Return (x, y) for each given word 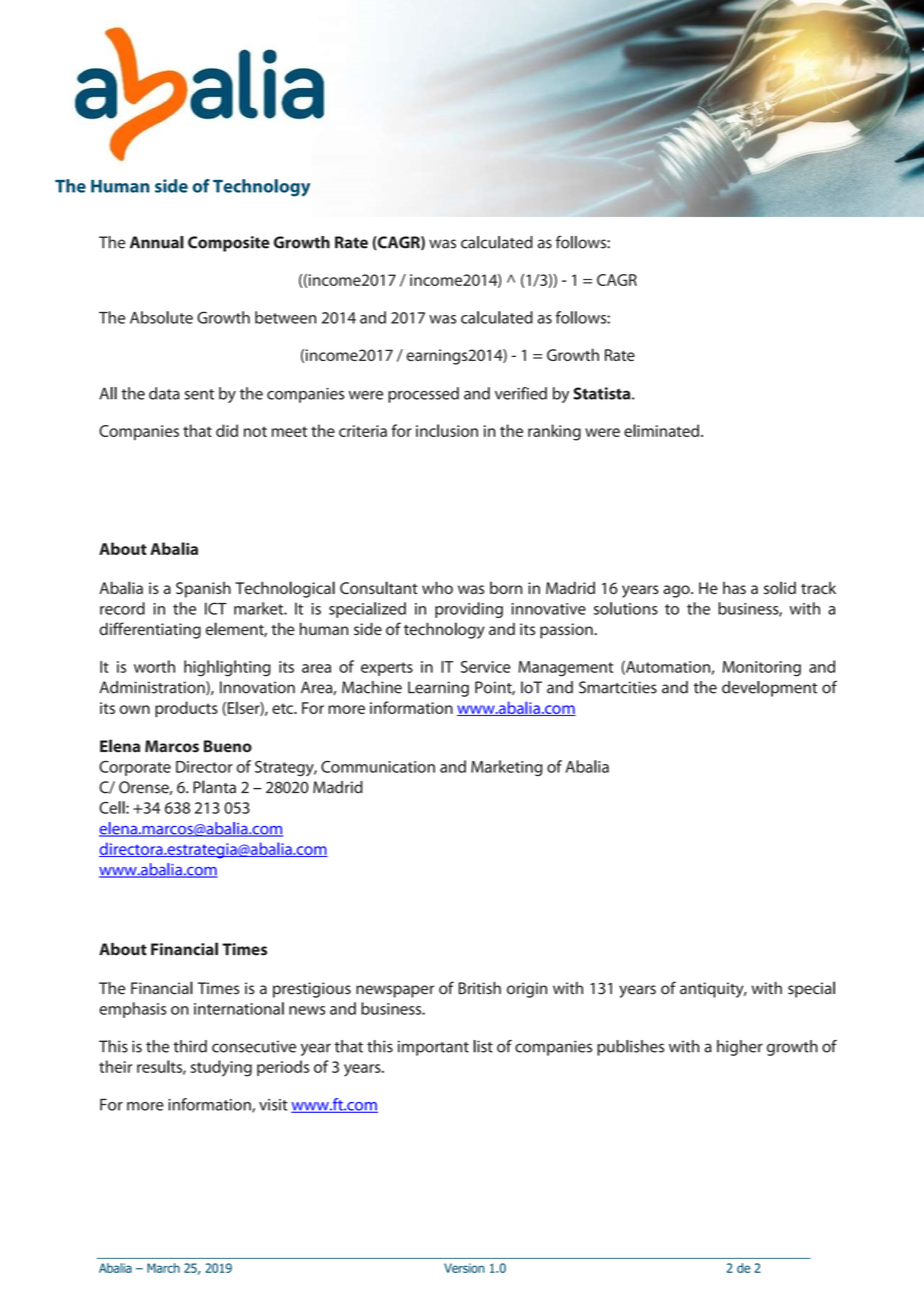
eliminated (661, 430)
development (769, 689)
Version (464, 1268)
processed (423, 395)
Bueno (228, 746)
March (163, 1268)
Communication (378, 767)
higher (740, 1048)
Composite (229, 244)
